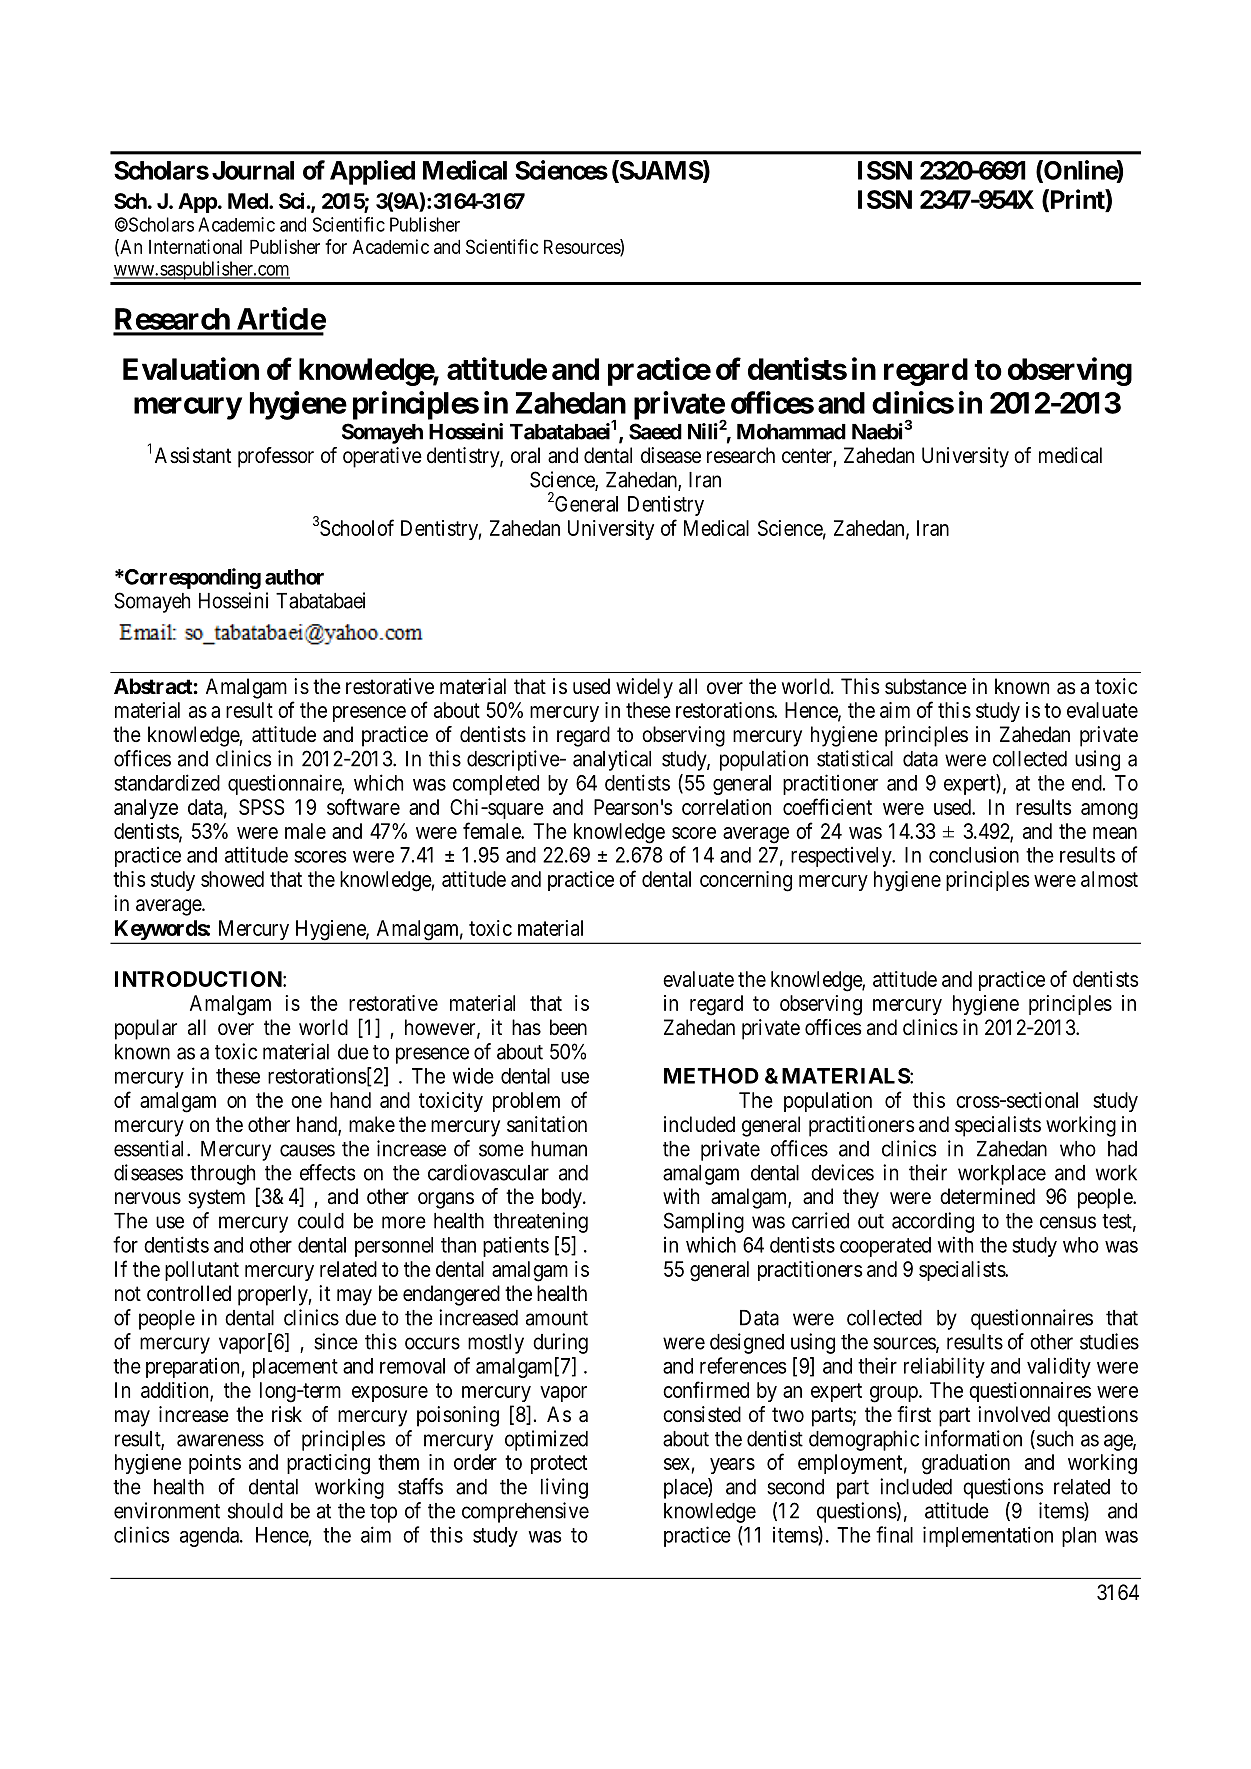 The image size is (1251, 1769). Describe the element at coordinates (372, 172) in the screenshot. I see `Applied` at that location.
